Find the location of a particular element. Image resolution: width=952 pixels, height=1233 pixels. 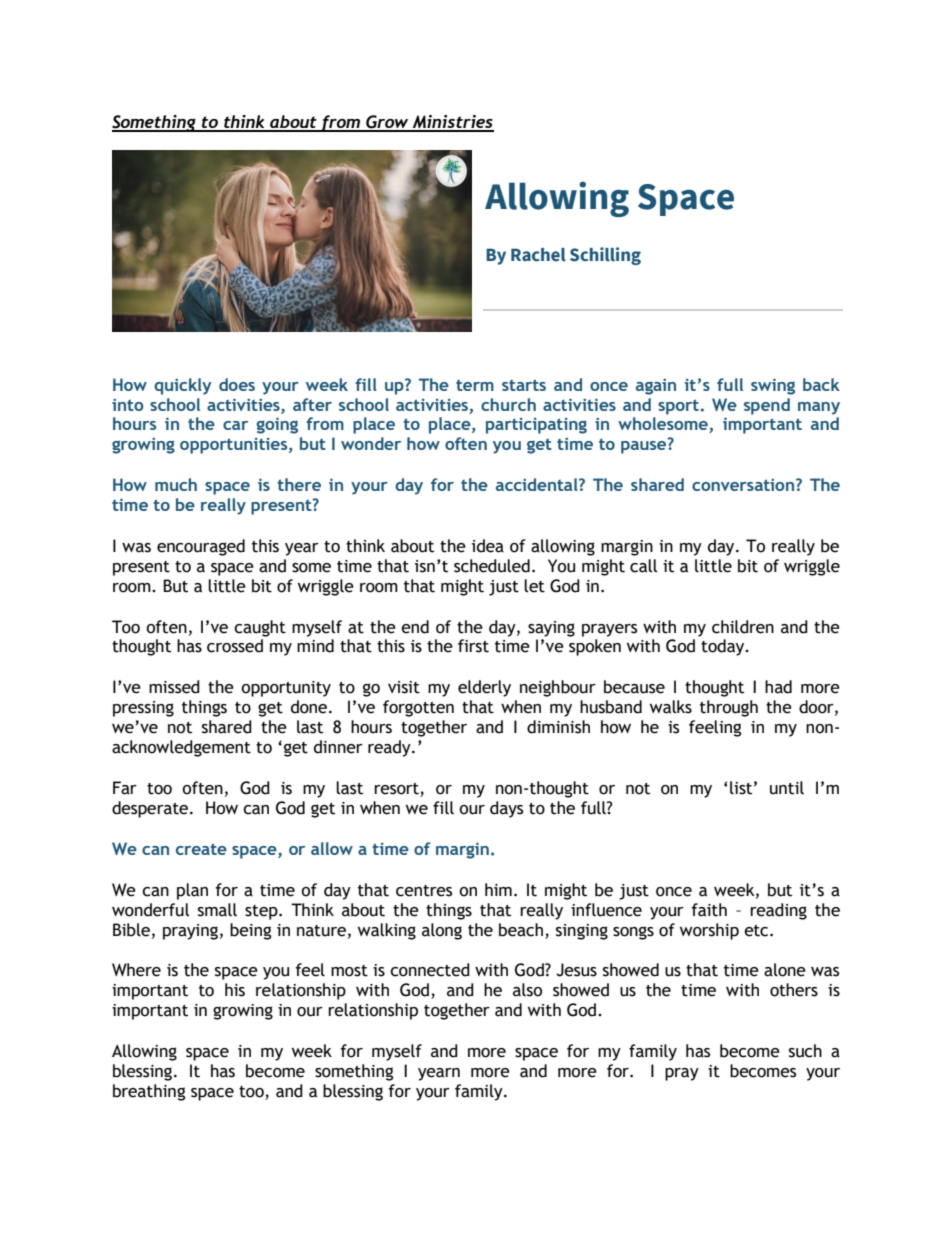

Rachel is located at coordinates (538, 255).
